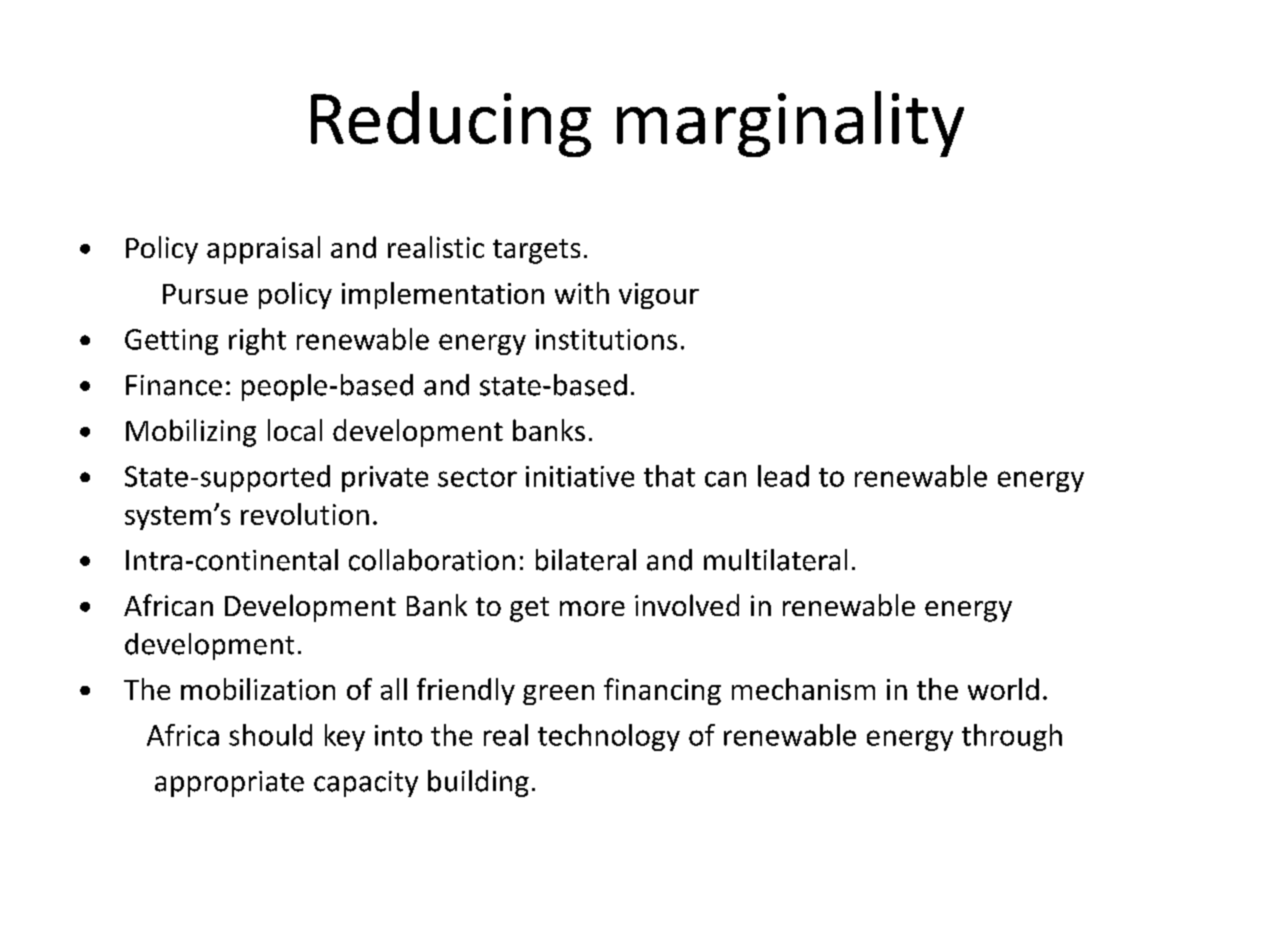 Image resolution: width=1270 pixels, height=952 pixels. Describe the element at coordinates (580, 476) in the page. I see `initiative` at that location.
